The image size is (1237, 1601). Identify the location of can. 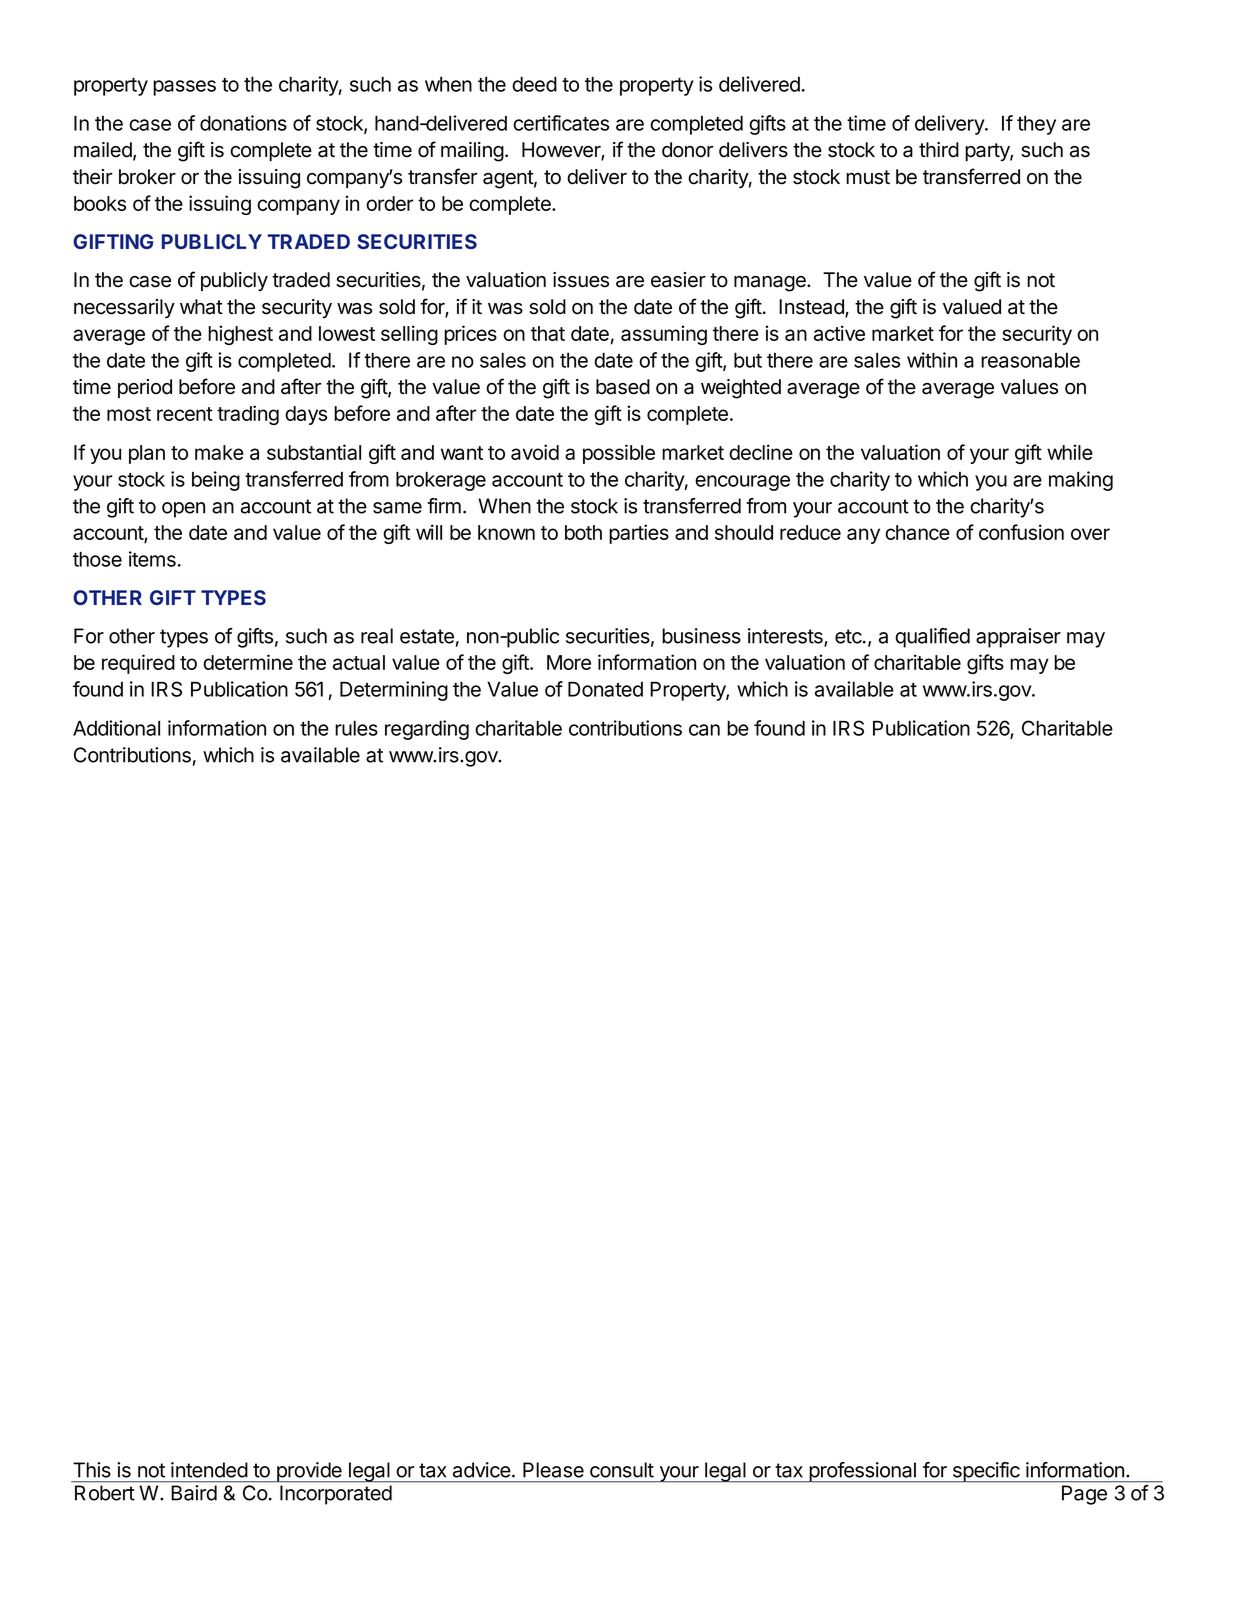
(704, 730).
